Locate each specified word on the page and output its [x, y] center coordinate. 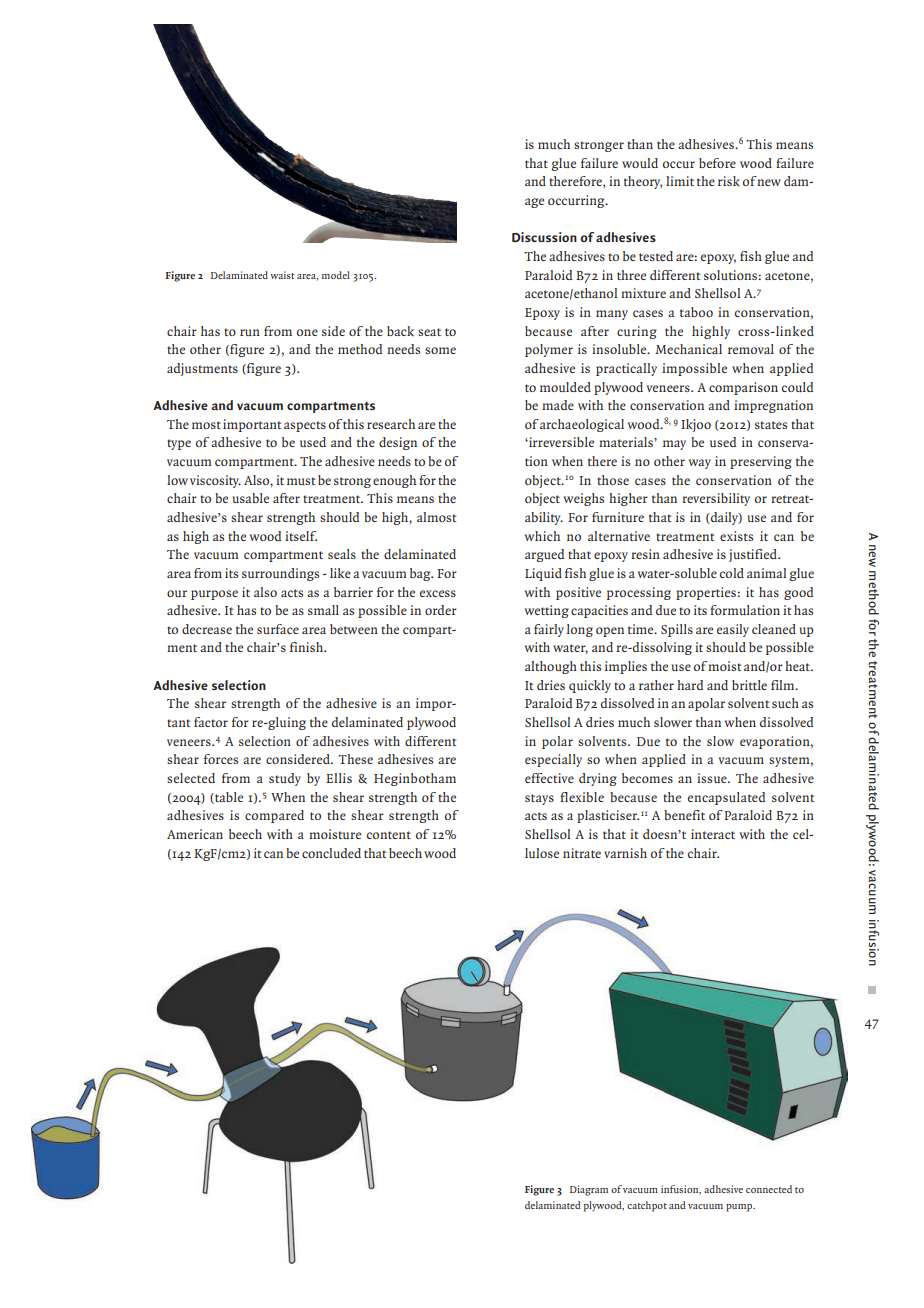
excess [438, 593]
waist [282, 275]
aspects [305, 426]
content [389, 835]
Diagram [589, 1190]
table [228, 798]
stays [539, 799]
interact [713, 834]
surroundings [280, 574]
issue [713, 778]
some [440, 350]
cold [732, 573]
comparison [743, 388]
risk [729, 181]
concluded [331, 853]
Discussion [544, 237]
